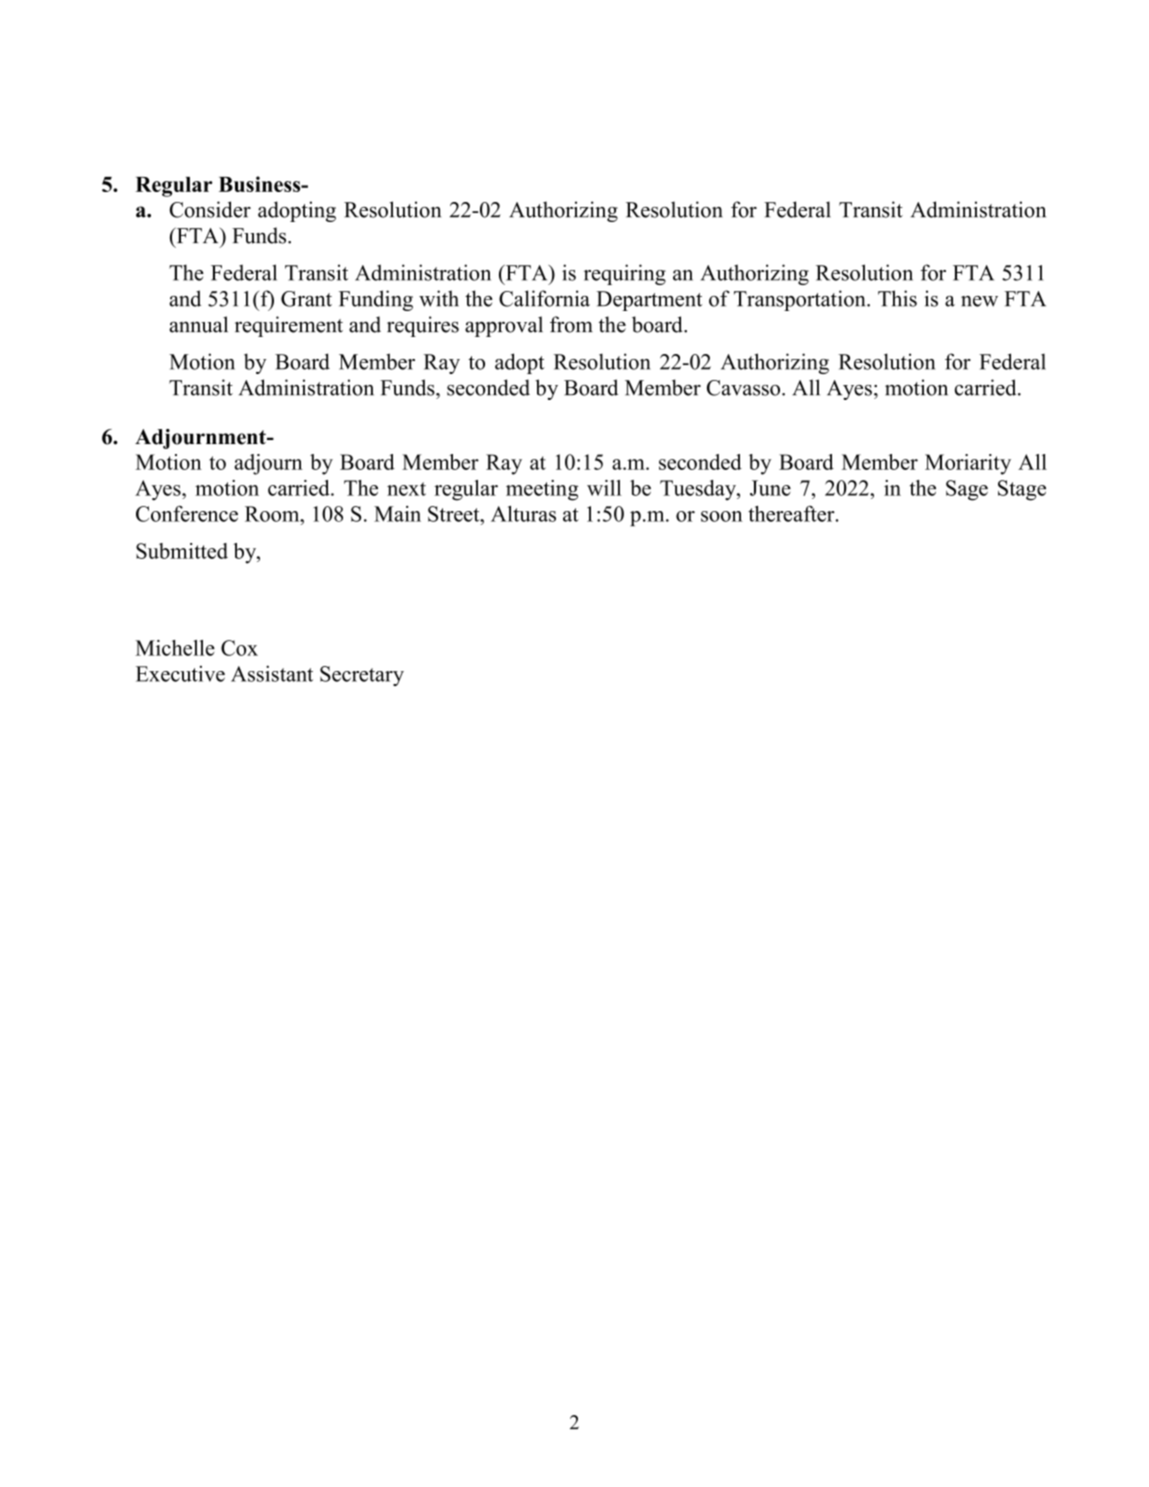  I want to click on Sage, so click(967, 490).
